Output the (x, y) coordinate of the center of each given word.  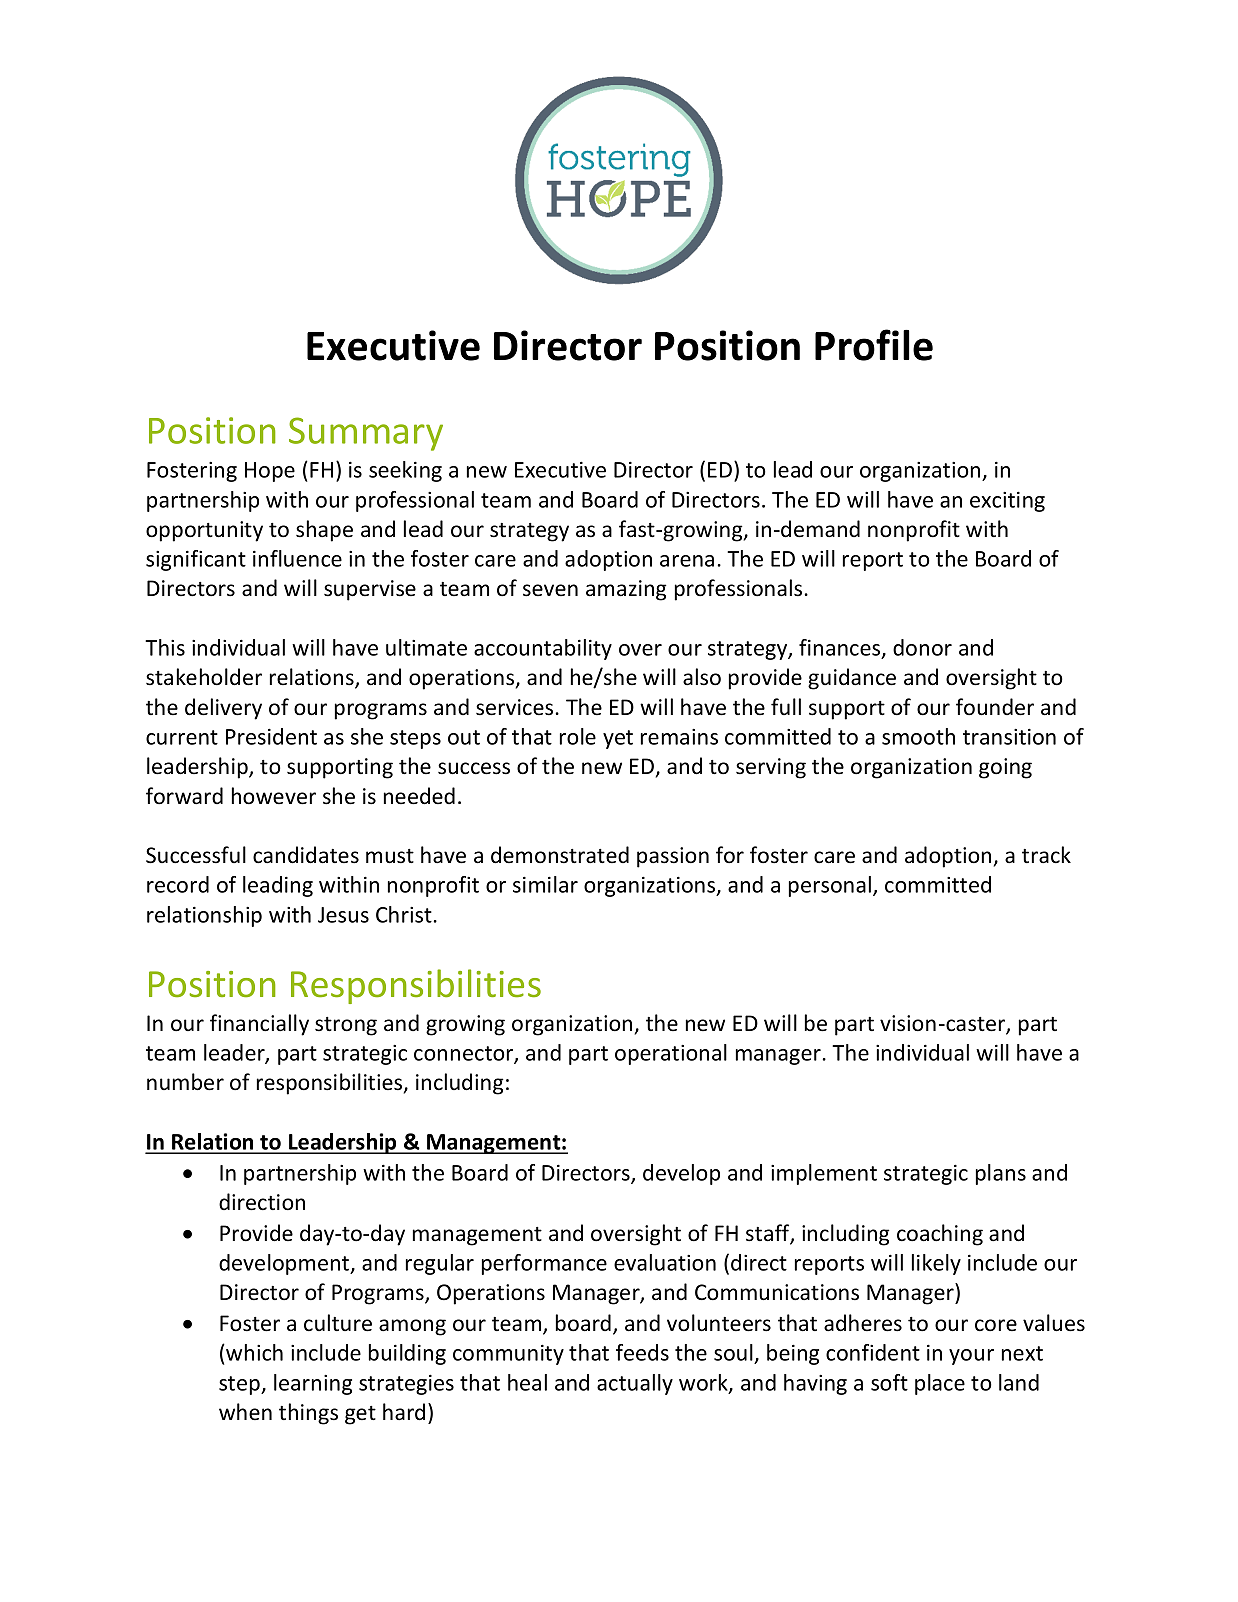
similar (545, 884)
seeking (405, 471)
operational (671, 1054)
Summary (366, 434)
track (1046, 855)
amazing (626, 590)
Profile (874, 345)
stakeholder (204, 677)
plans (1001, 1174)
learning (313, 1384)
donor (922, 647)
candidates (306, 855)
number (185, 1082)
